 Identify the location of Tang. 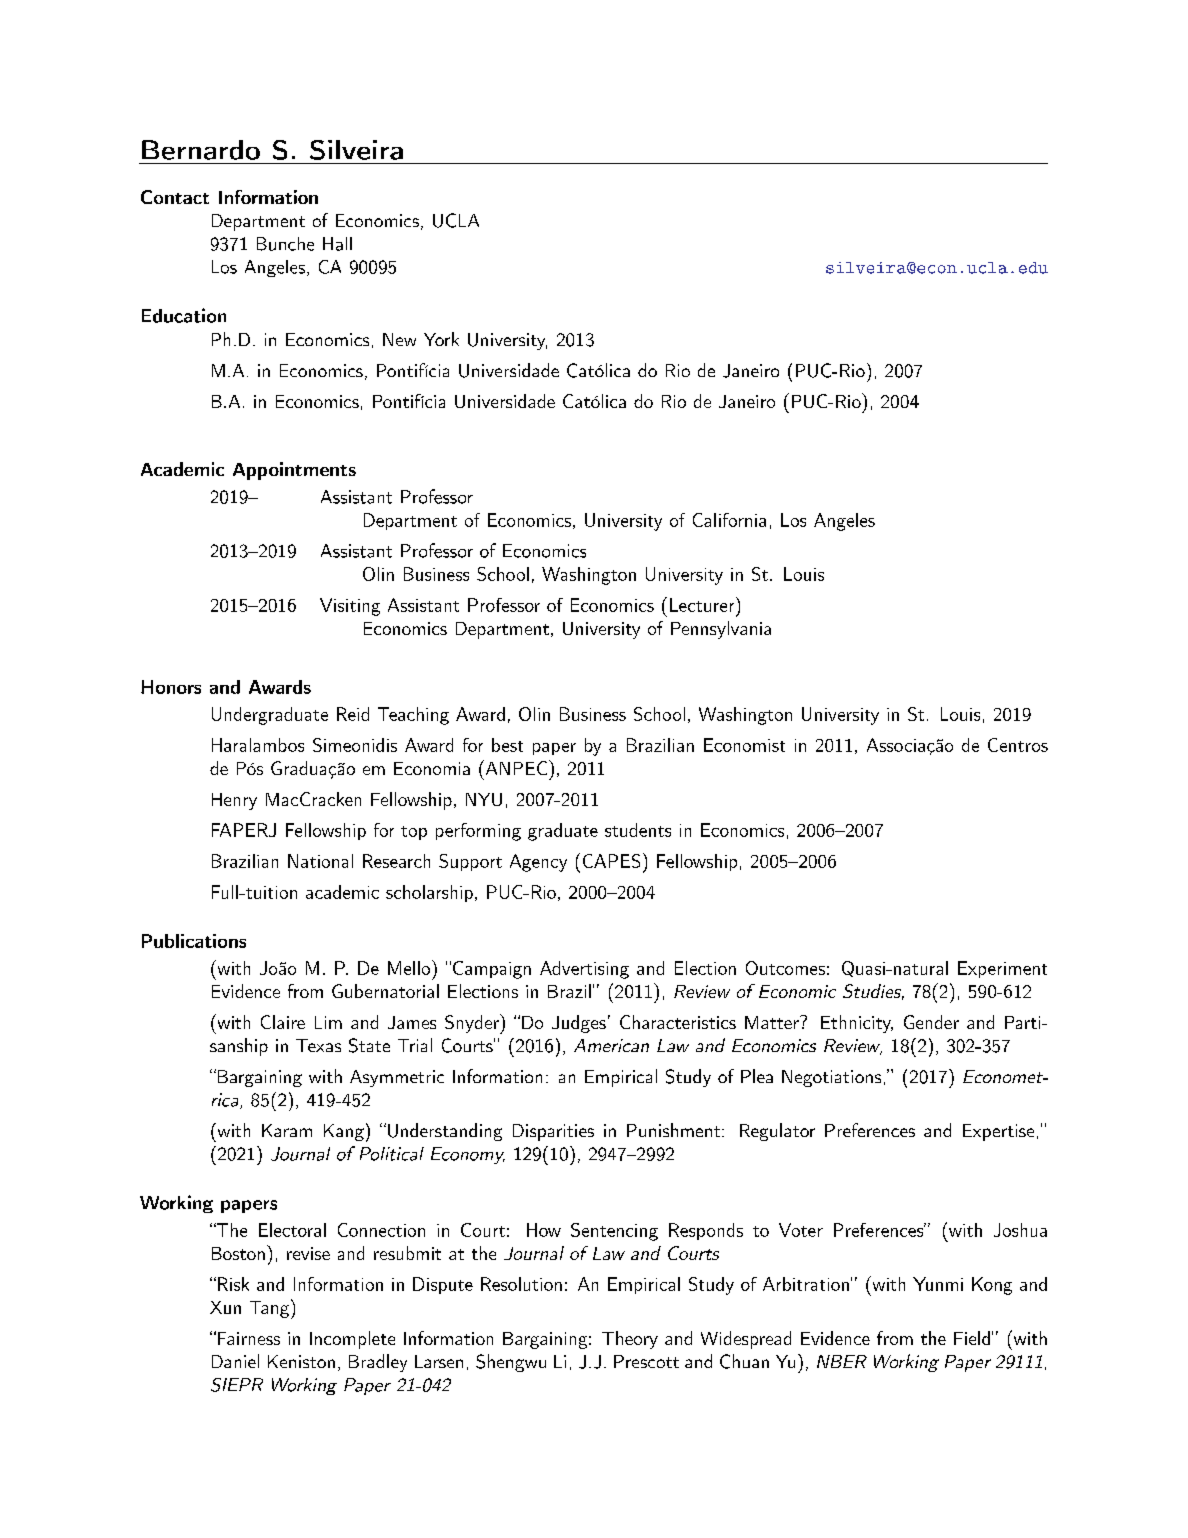
(271, 1309).
